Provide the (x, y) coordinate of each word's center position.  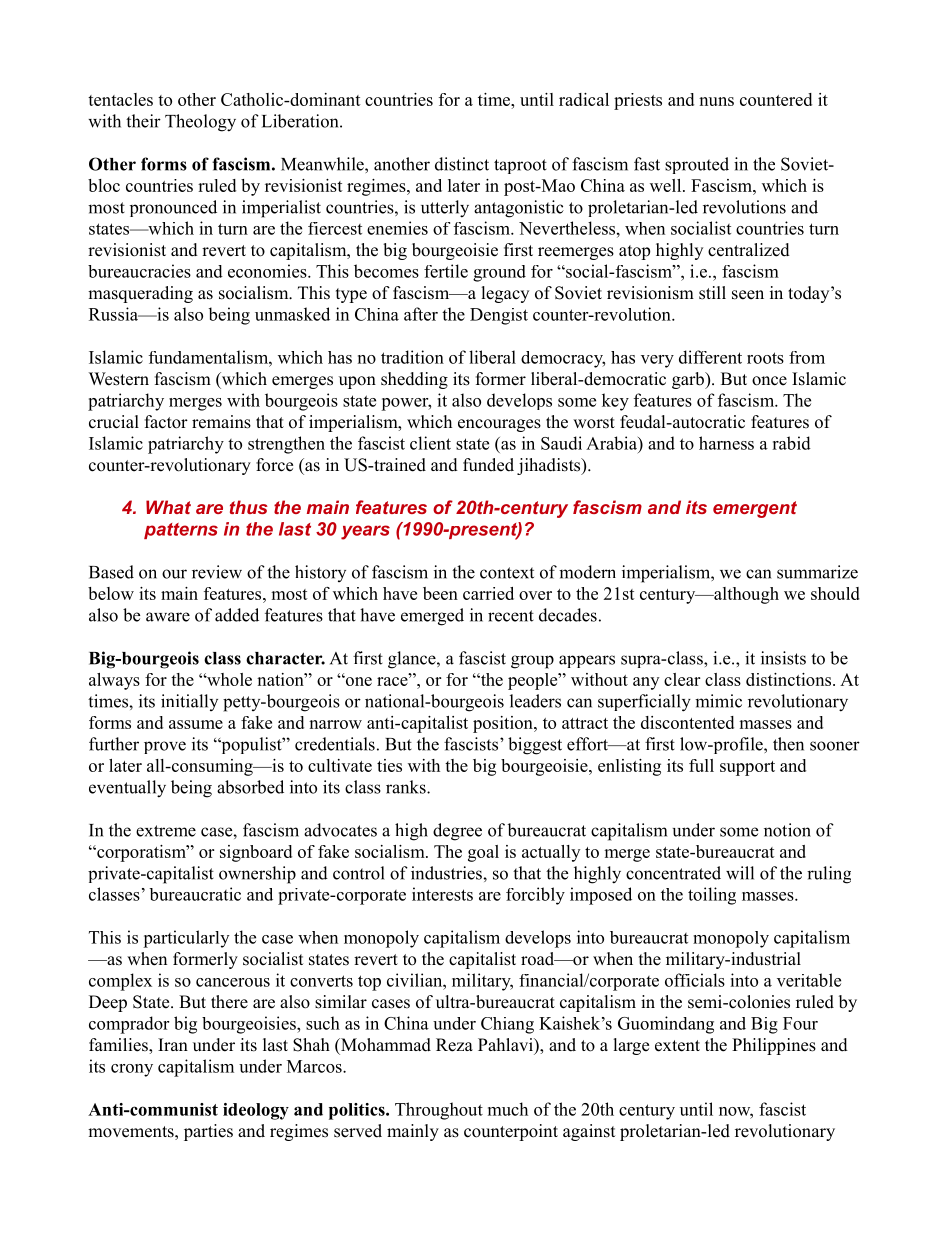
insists (783, 658)
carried (488, 593)
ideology (256, 1111)
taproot (520, 166)
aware (168, 617)
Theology (200, 123)
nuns (716, 101)
